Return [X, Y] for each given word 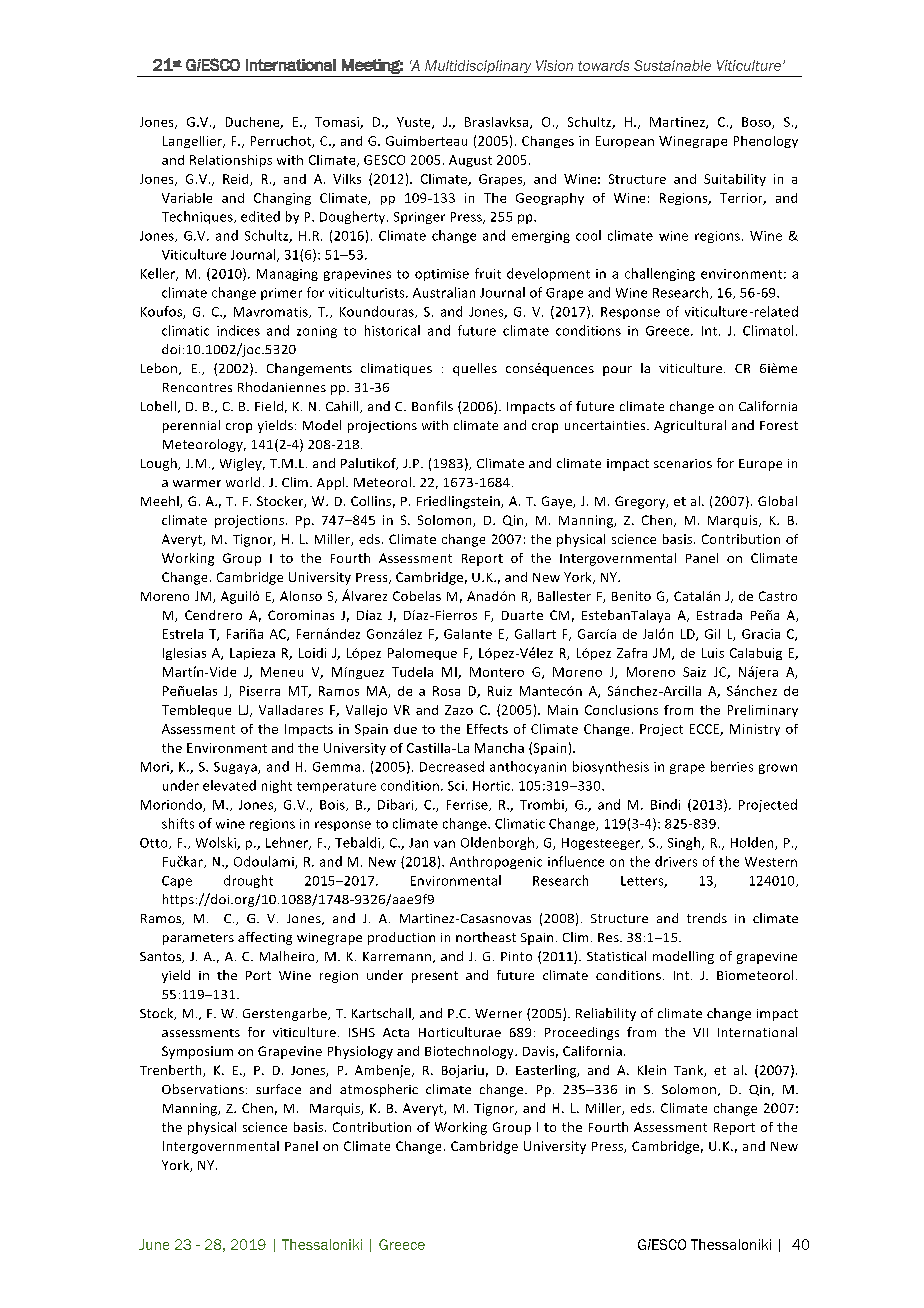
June [154, 1244]
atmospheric [379, 1090]
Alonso [301, 596]
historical [392, 330]
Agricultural [690, 426]
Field [269, 406]
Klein [652, 1070]
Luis [713, 653]
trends [707, 918]
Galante [468, 634]
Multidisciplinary [478, 66]
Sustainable [672, 65]
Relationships [231, 161]
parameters [198, 939]
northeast [486, 937]
